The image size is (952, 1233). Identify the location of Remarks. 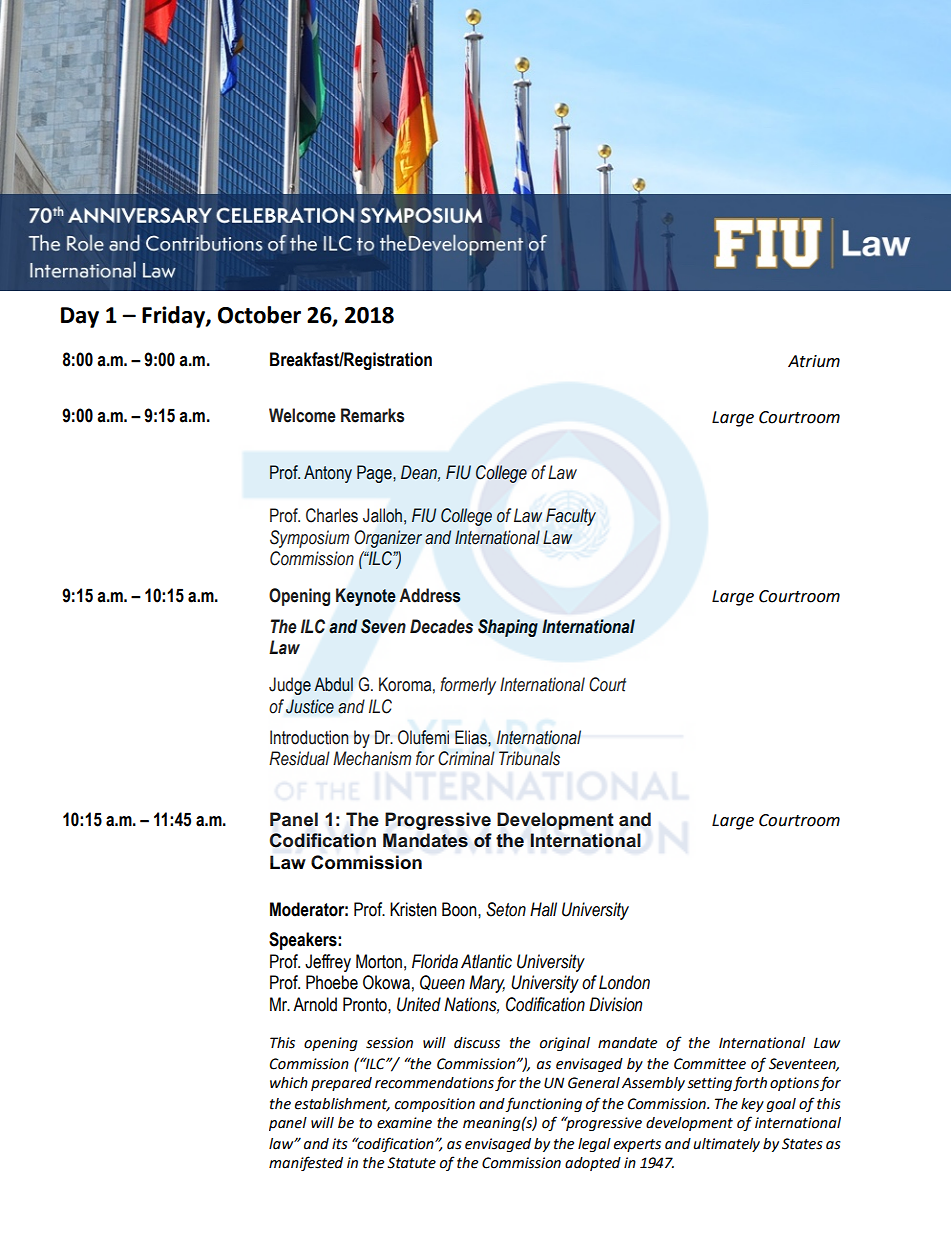
(372, 415).
